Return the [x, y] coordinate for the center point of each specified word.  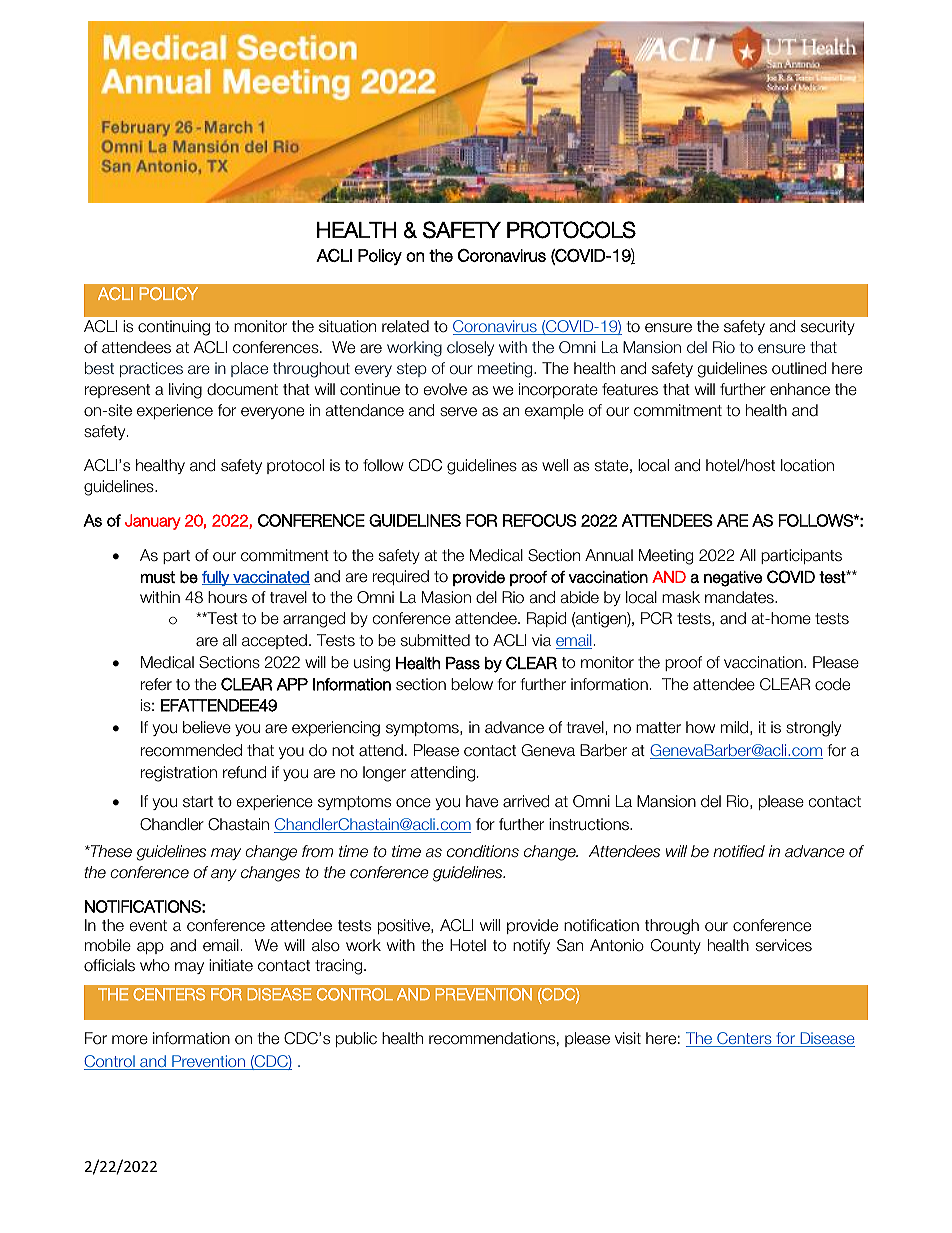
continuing [174, 328]
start [198, 802]
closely [470, 348]
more [130, 1040]
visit [628, 1038]
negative [733, 579]
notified [739, 851]
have [482, 801]
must [158, 577]
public [356, 1039]
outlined [799, 368]
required [401, 577]
